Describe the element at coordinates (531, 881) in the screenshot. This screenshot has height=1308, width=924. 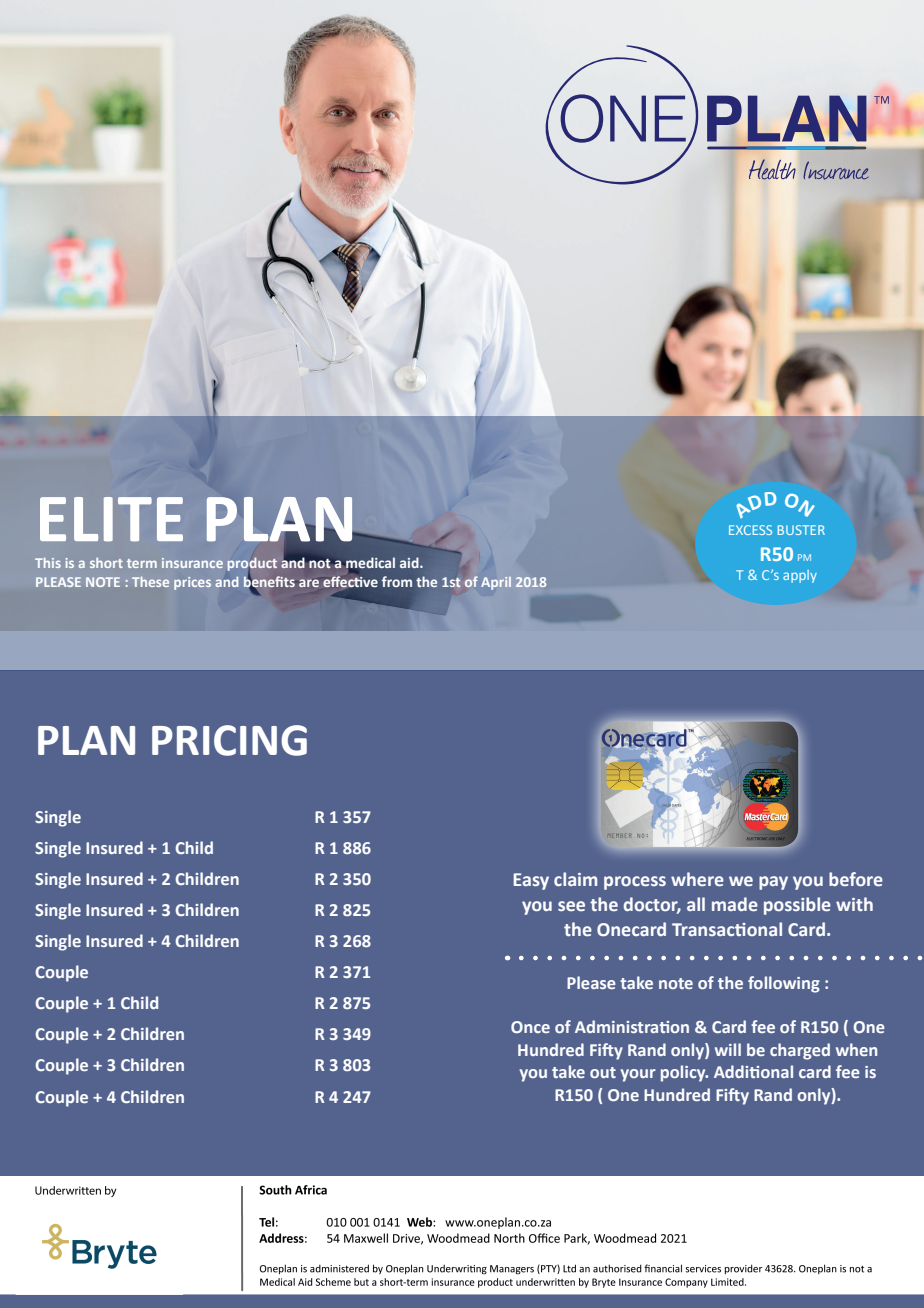
I see `Easy` at that location.
